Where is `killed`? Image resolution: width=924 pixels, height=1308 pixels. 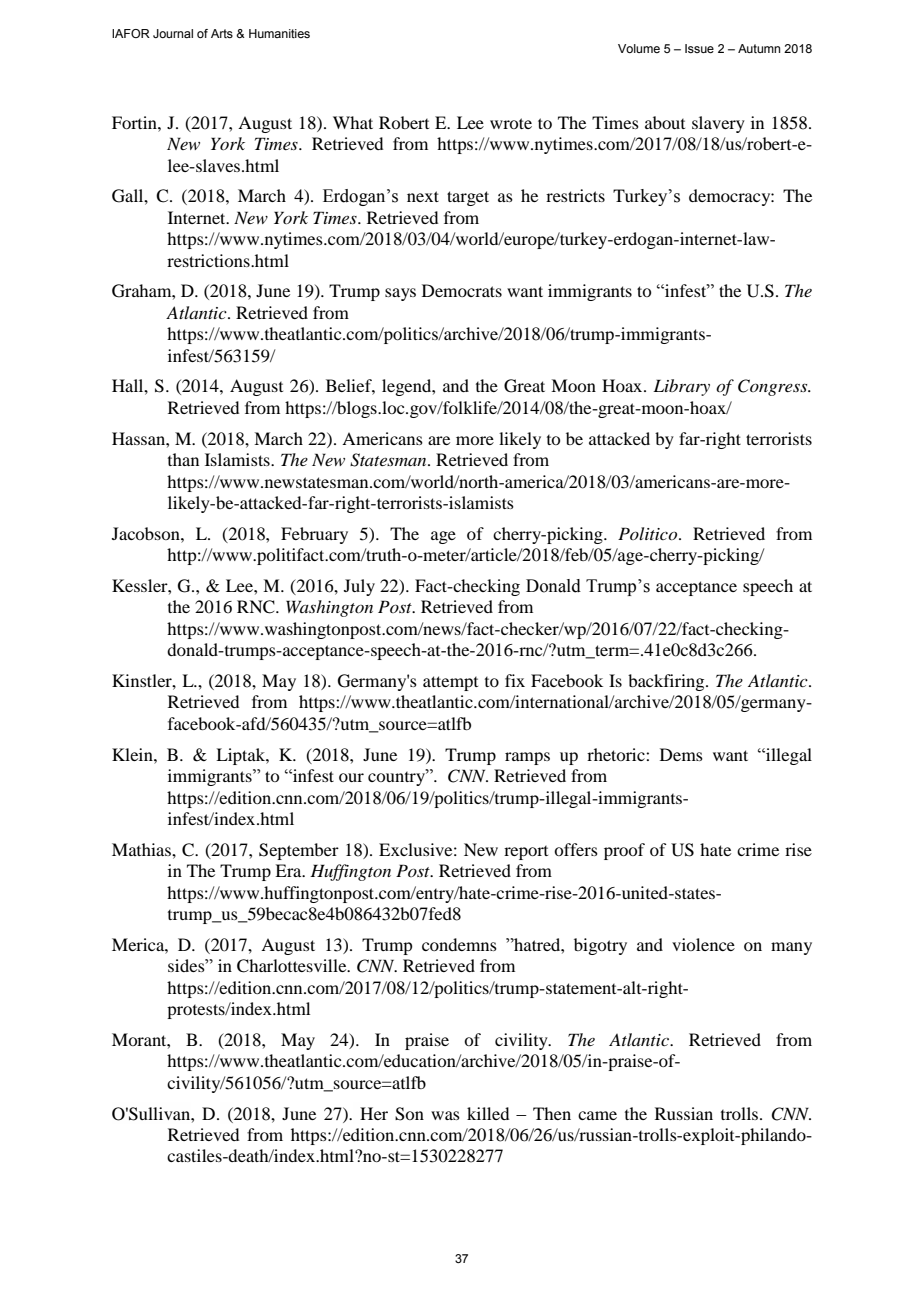 killed is located at coordinates (488, 1113).
